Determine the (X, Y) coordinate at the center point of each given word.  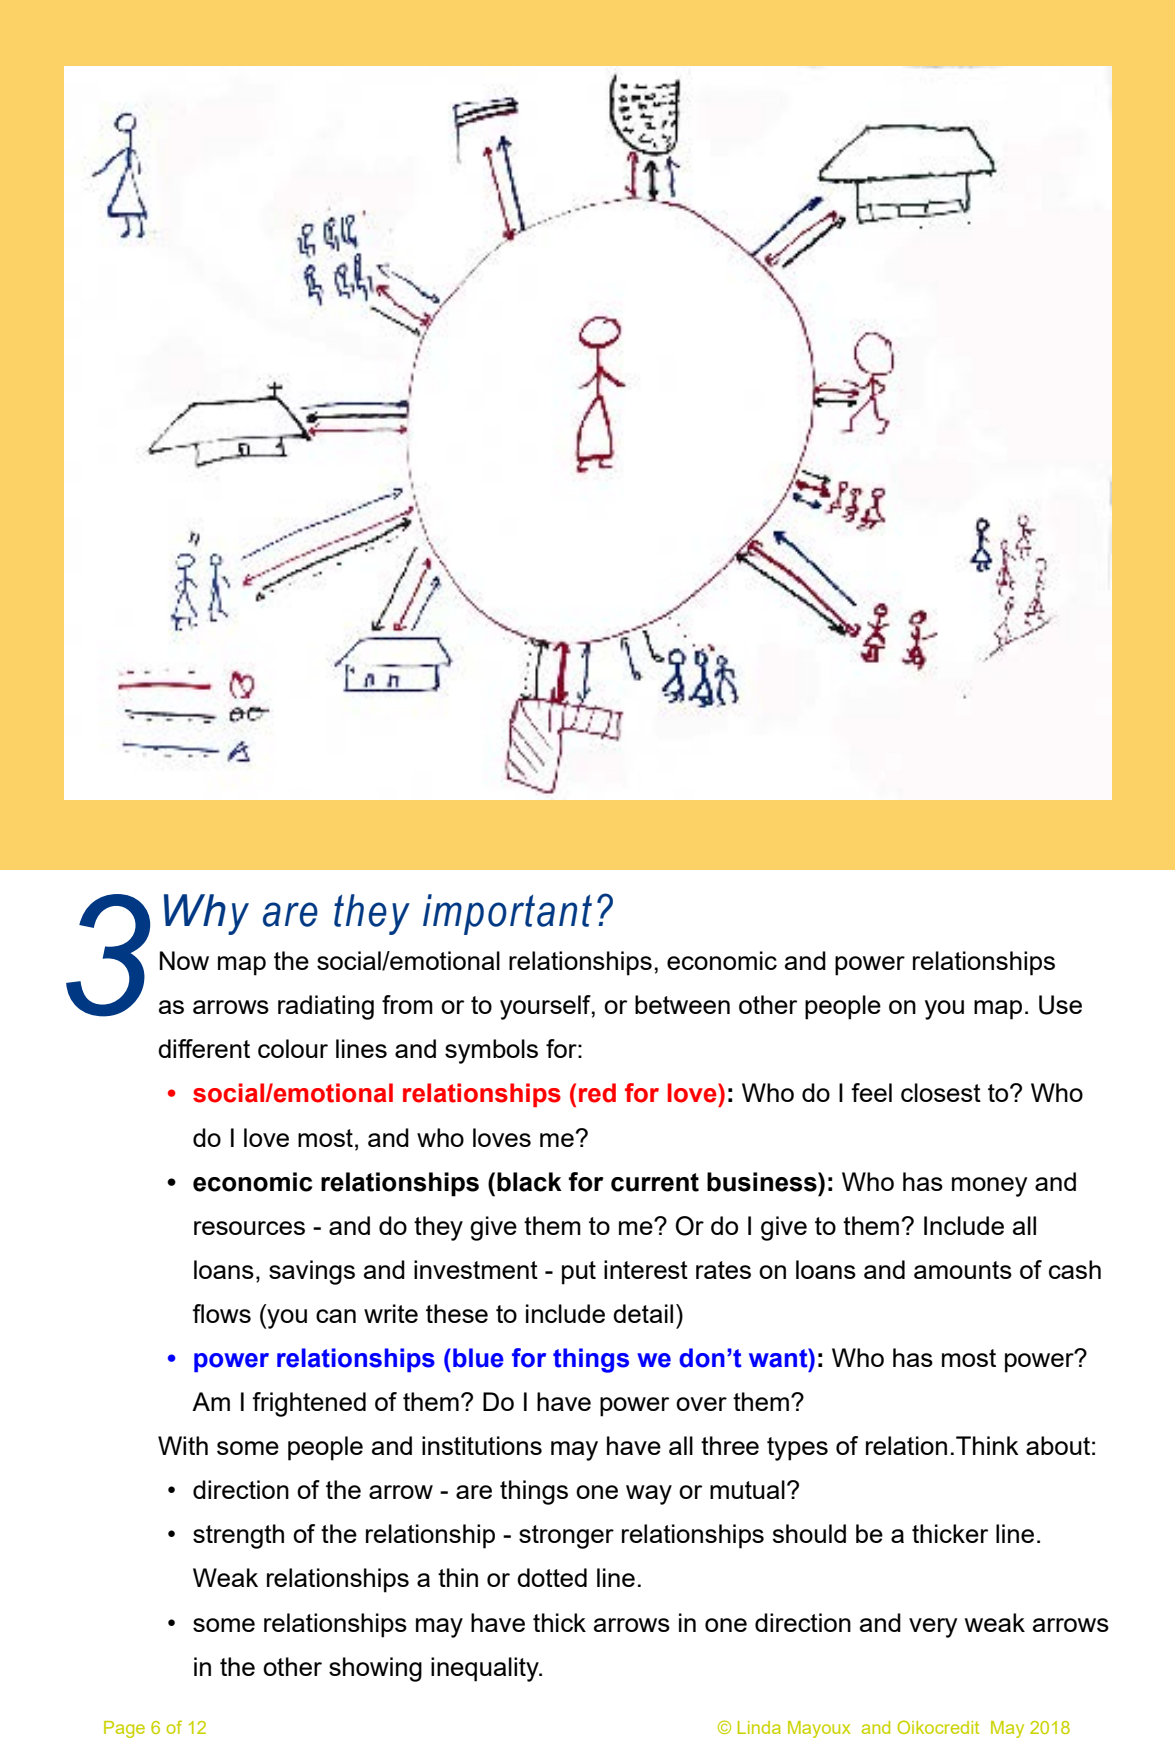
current (655, 1182)
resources (249, 1228)
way (649, 1495)
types (797, 1449)
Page (124, 1729)
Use (1060, 1005)
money (989, 1187)
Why (206, 914)
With (183, 1445)
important (507, 914)
